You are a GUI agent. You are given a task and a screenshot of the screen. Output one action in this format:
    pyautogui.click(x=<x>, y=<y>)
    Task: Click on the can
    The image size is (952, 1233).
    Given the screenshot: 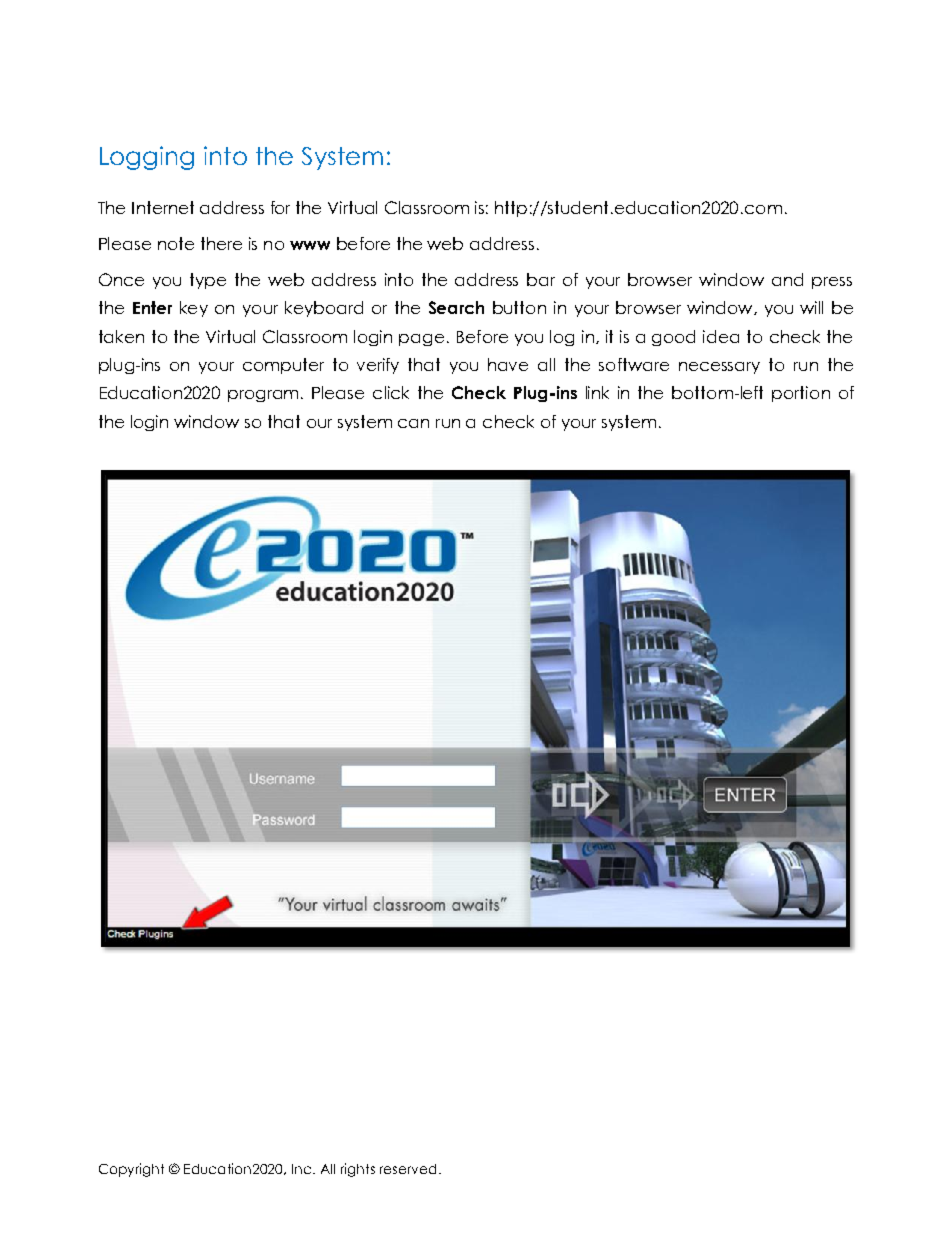 What is the action you would take?
    pyautogui.click(x=413, y=423)
